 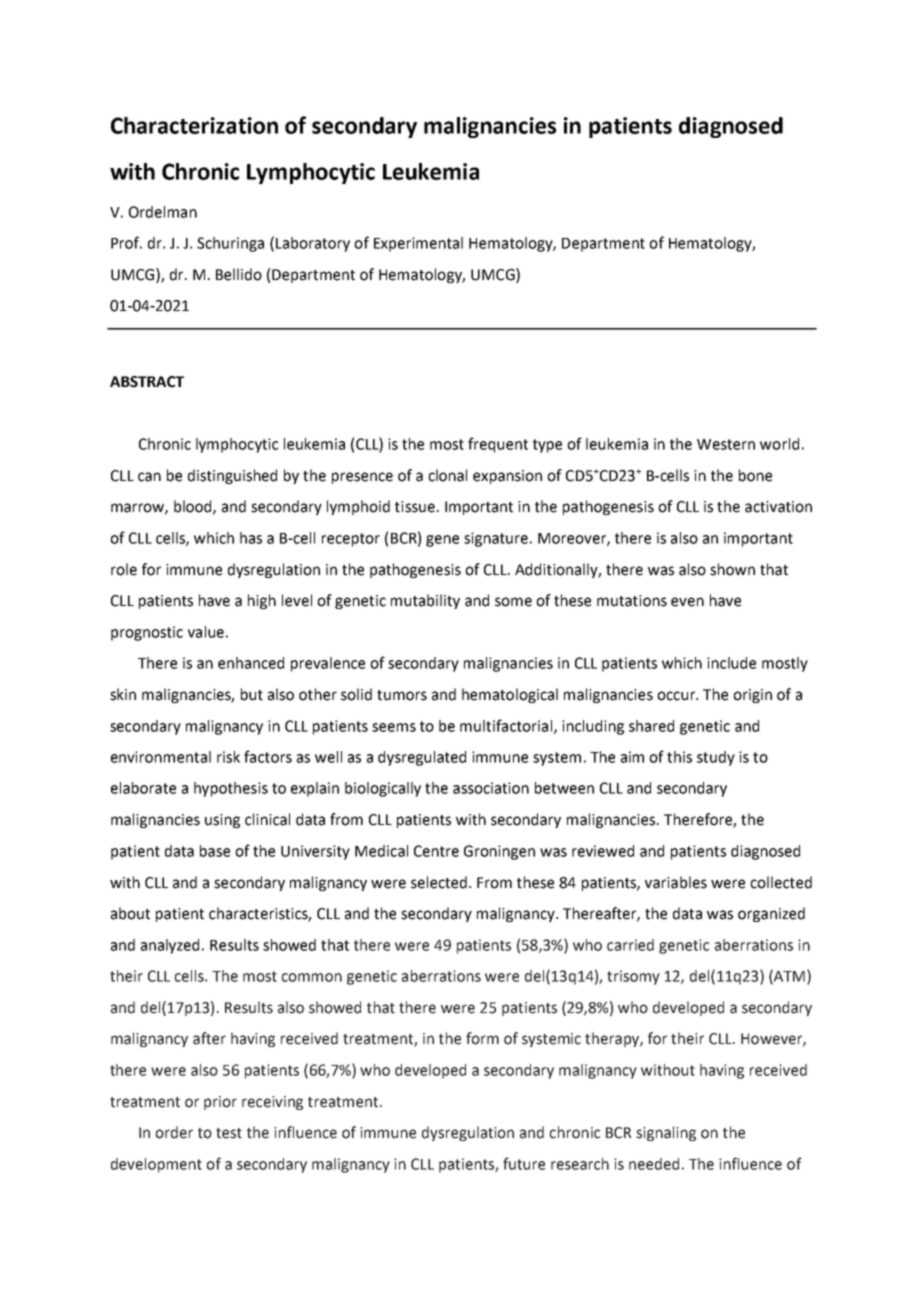 What do you see at coordinates (726, 444) in the screenshot?
I see `Western` at bounding box center [726, 444].
